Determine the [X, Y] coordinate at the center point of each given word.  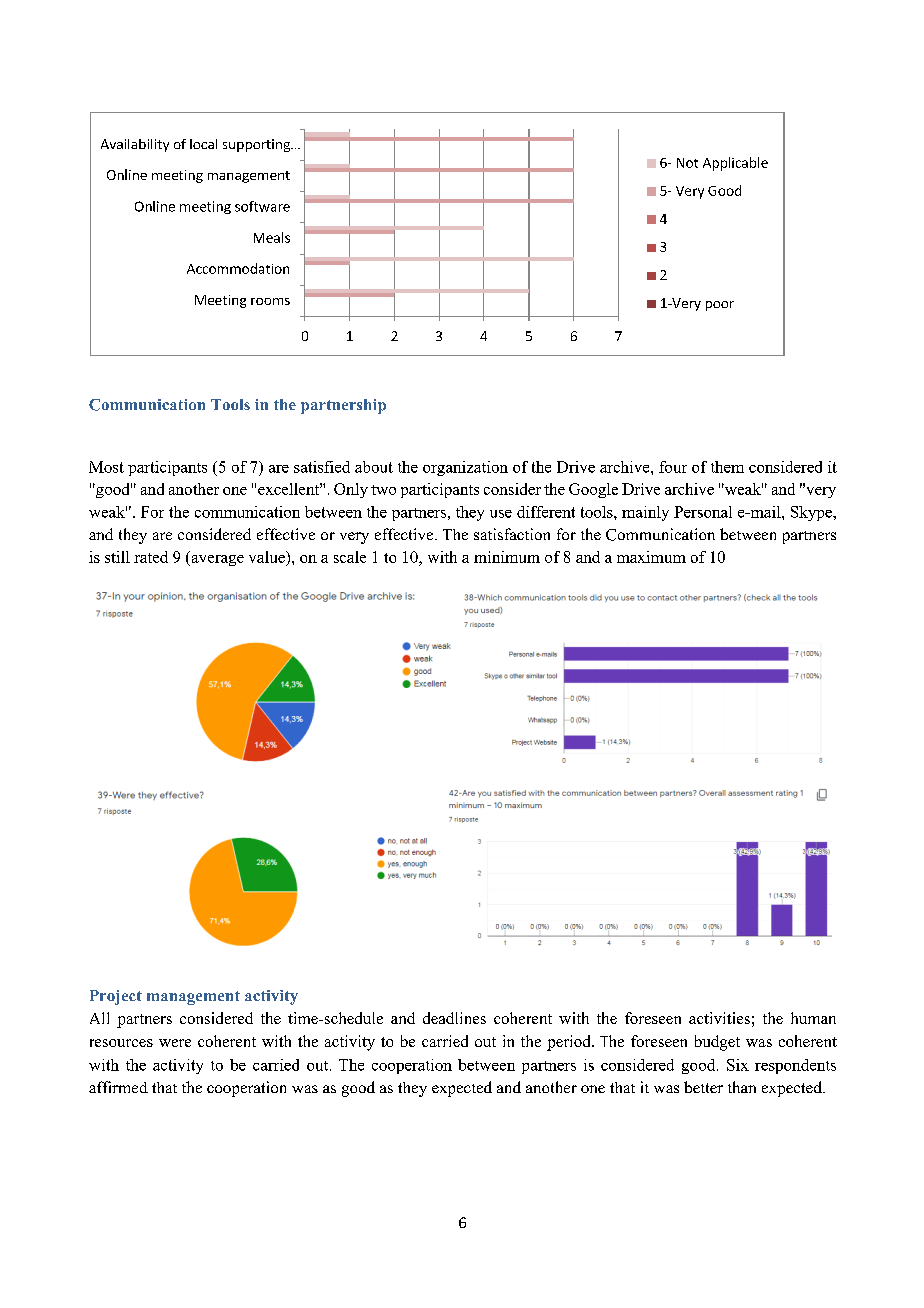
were [175, 1043]
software [262, 206]
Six [738, 1065]
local [203, 144]
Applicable [735, 164]
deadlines [454, 1018]
